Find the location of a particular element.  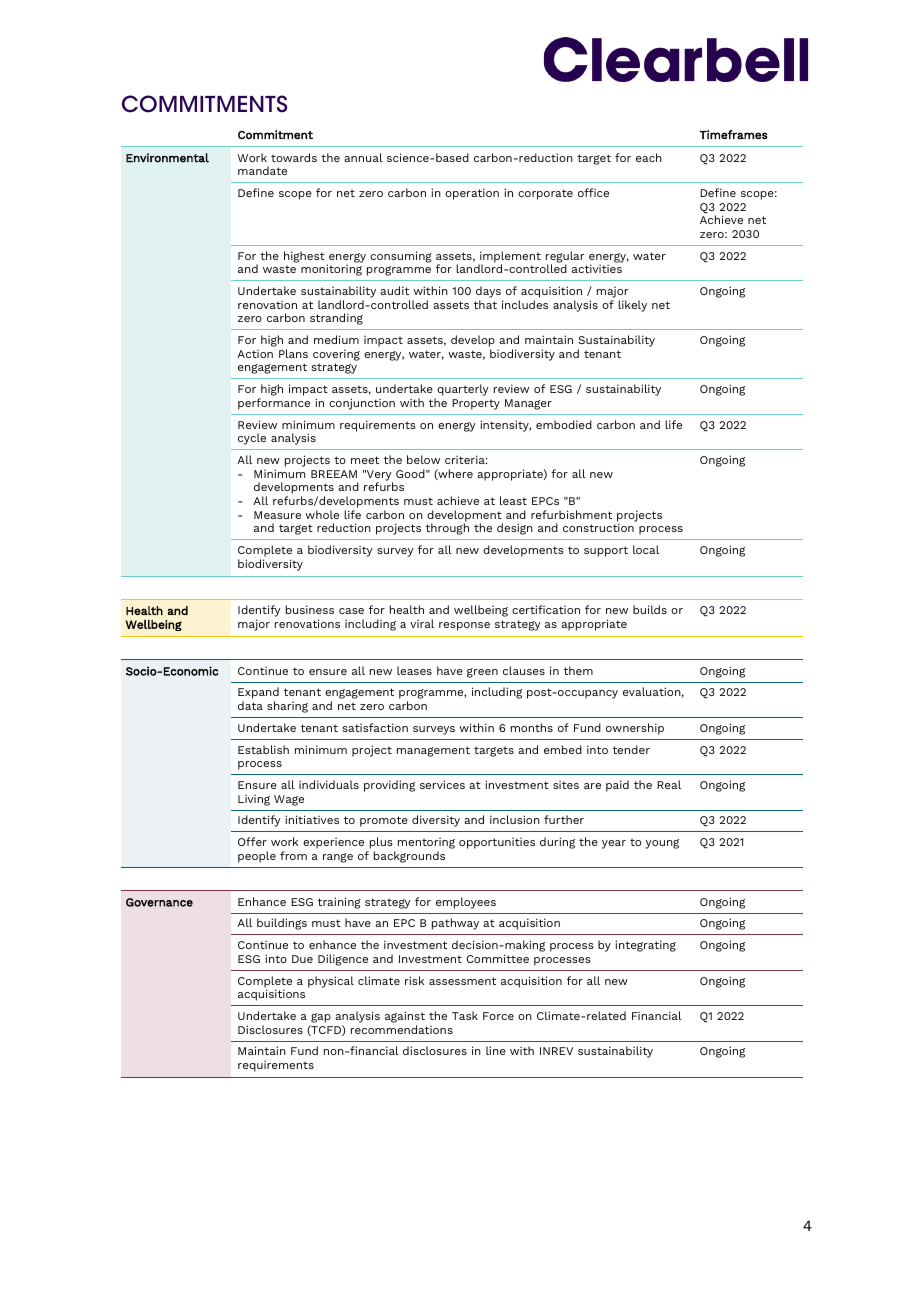

ownership is located at coordinates (635, 729).
